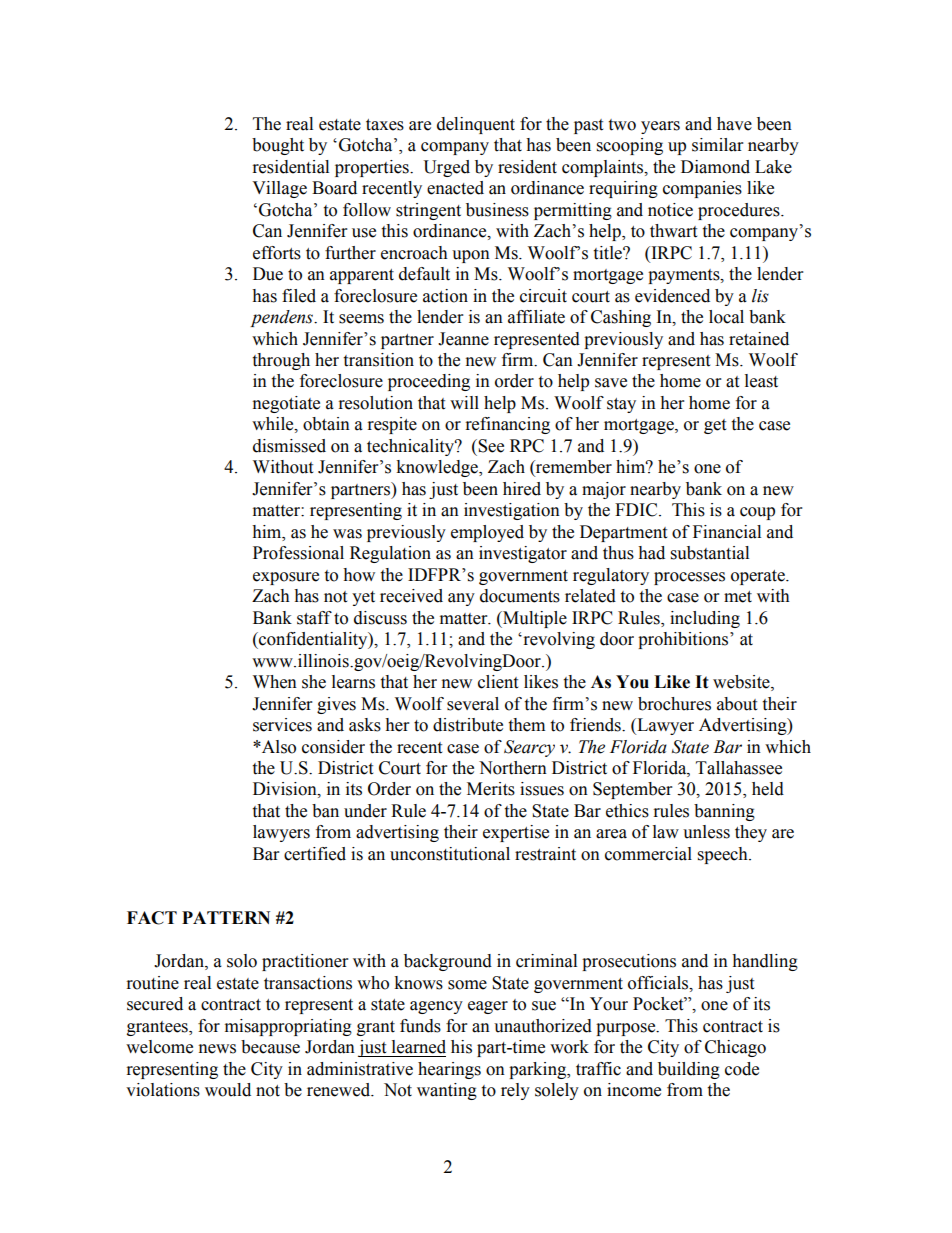 This document has width=952, height=1233. What do you see at coordinates (217, 1049) in the document?
I see `news` at bounding box center [217, 1049].
